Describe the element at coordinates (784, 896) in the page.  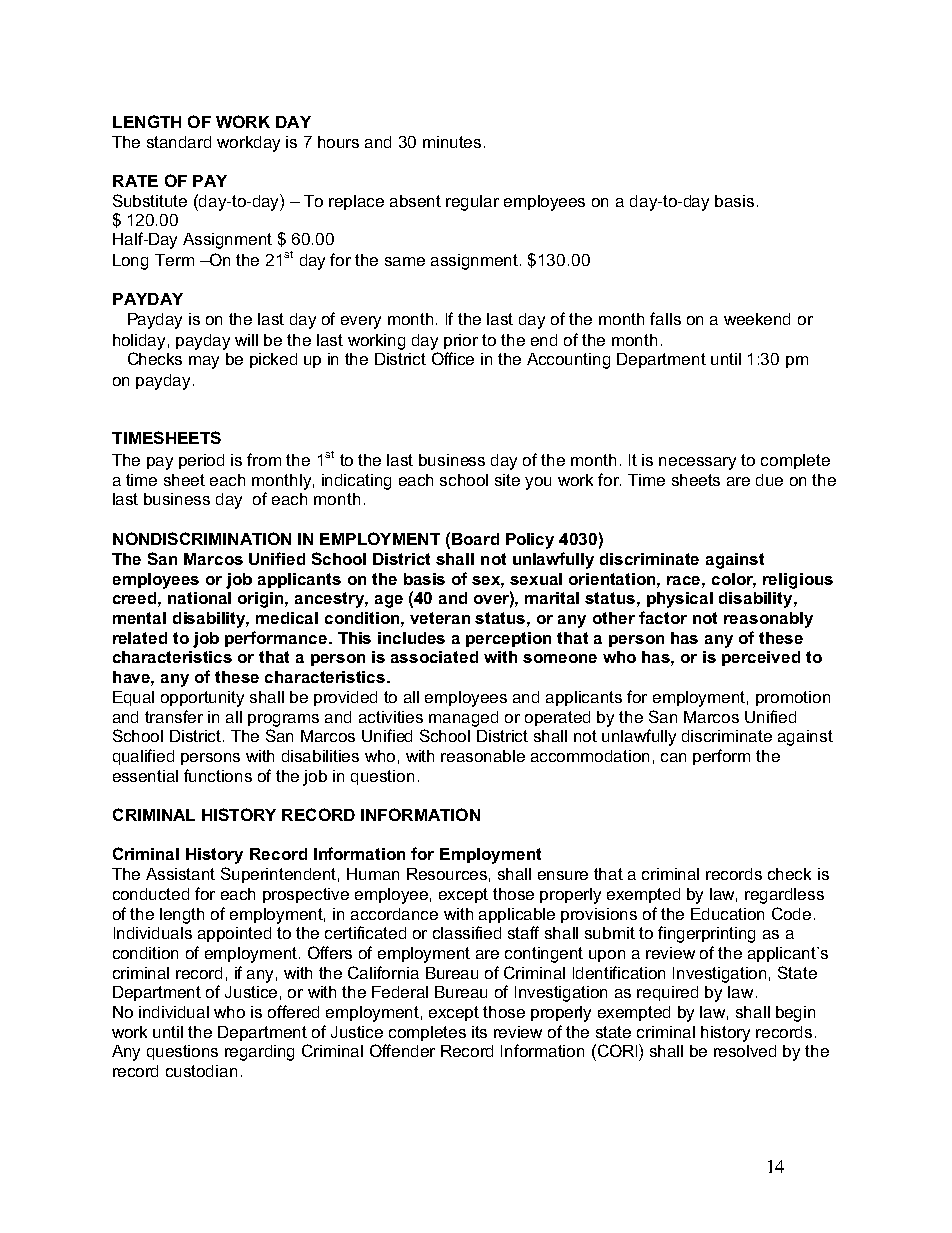
I see `regardless` at that location.
